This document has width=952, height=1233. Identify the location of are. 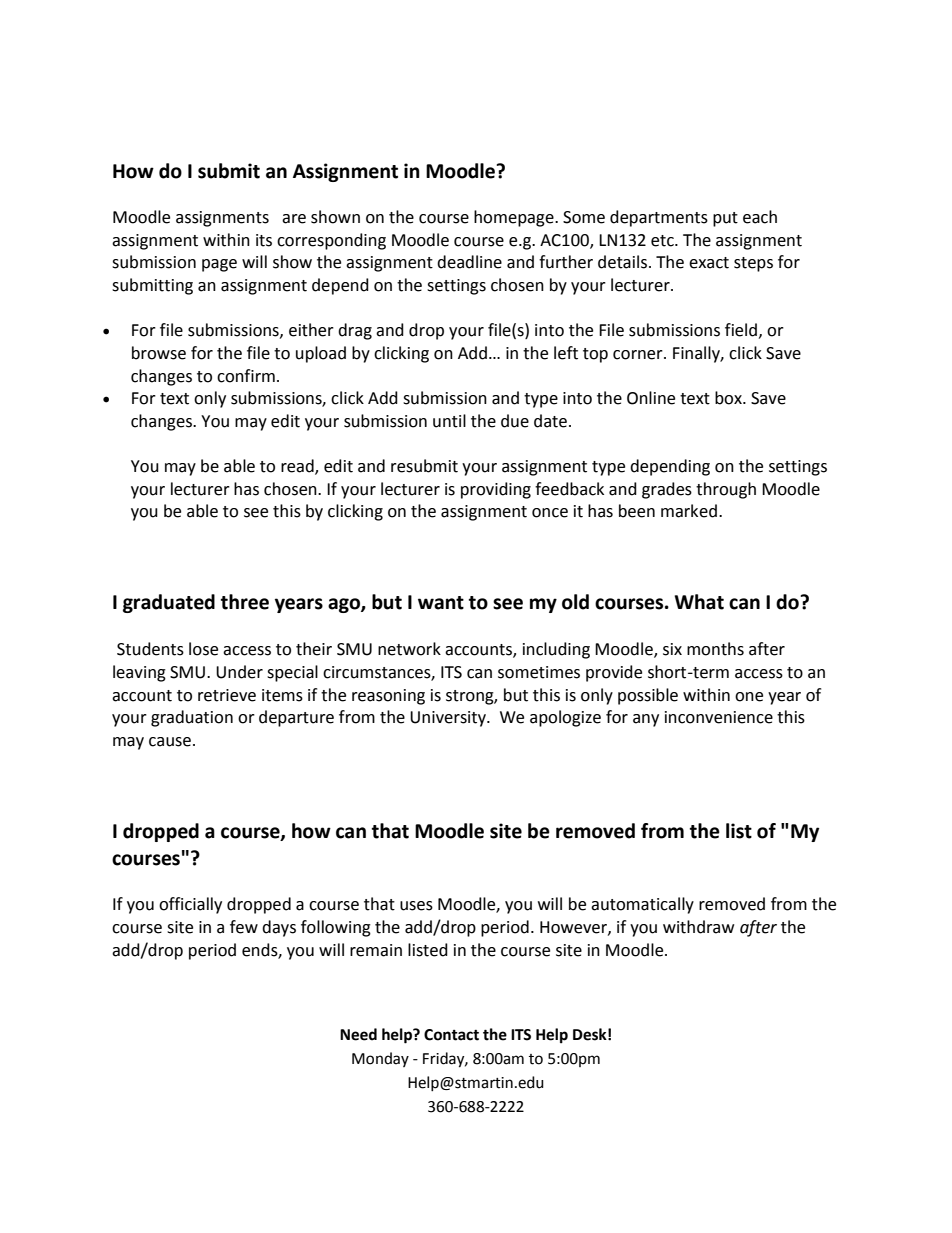
(294, 219).
